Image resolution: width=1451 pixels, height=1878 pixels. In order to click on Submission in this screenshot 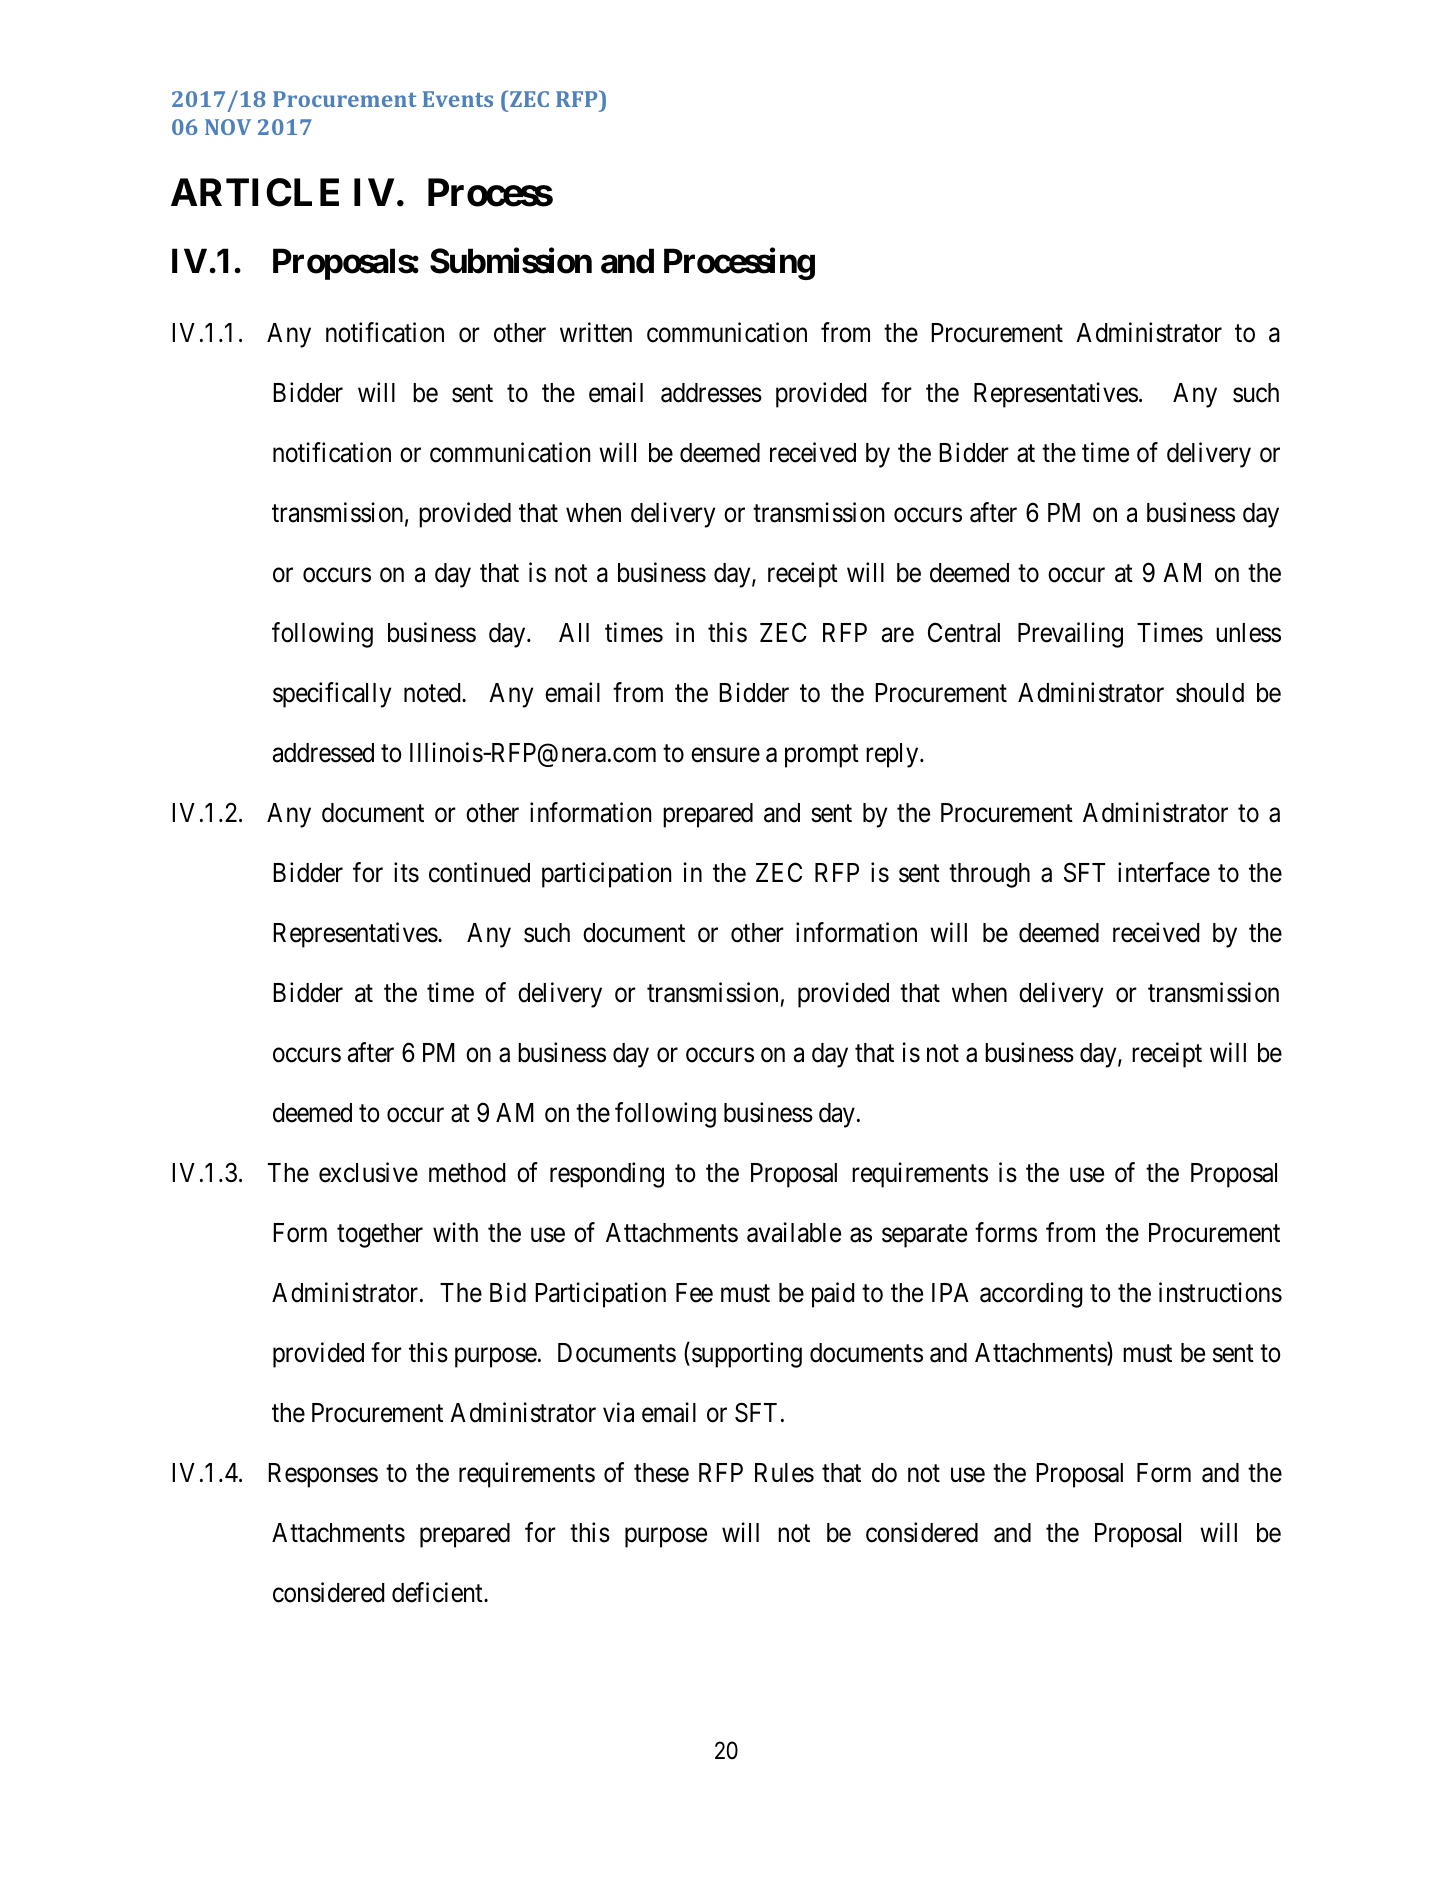, I will do `click(511, 261)`.
